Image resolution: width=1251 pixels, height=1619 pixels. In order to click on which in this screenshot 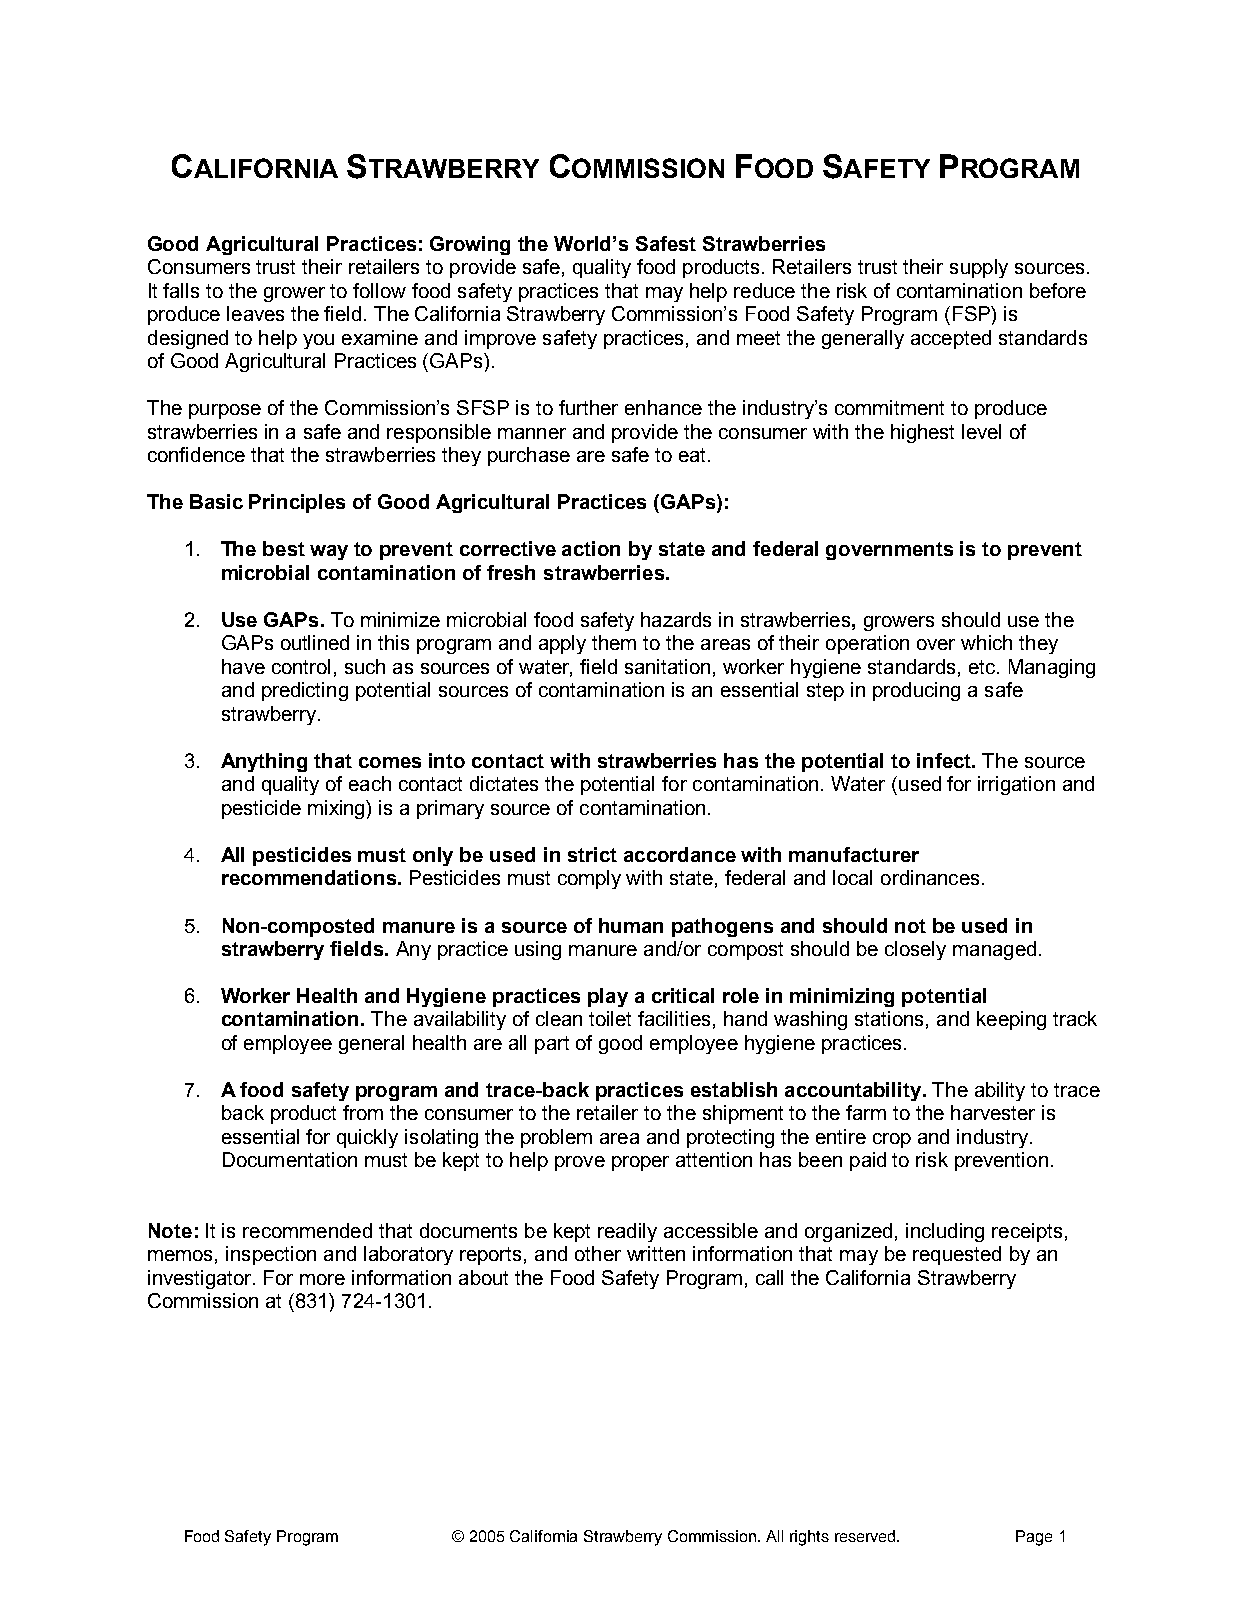, I will do `click(986, 642)`.
